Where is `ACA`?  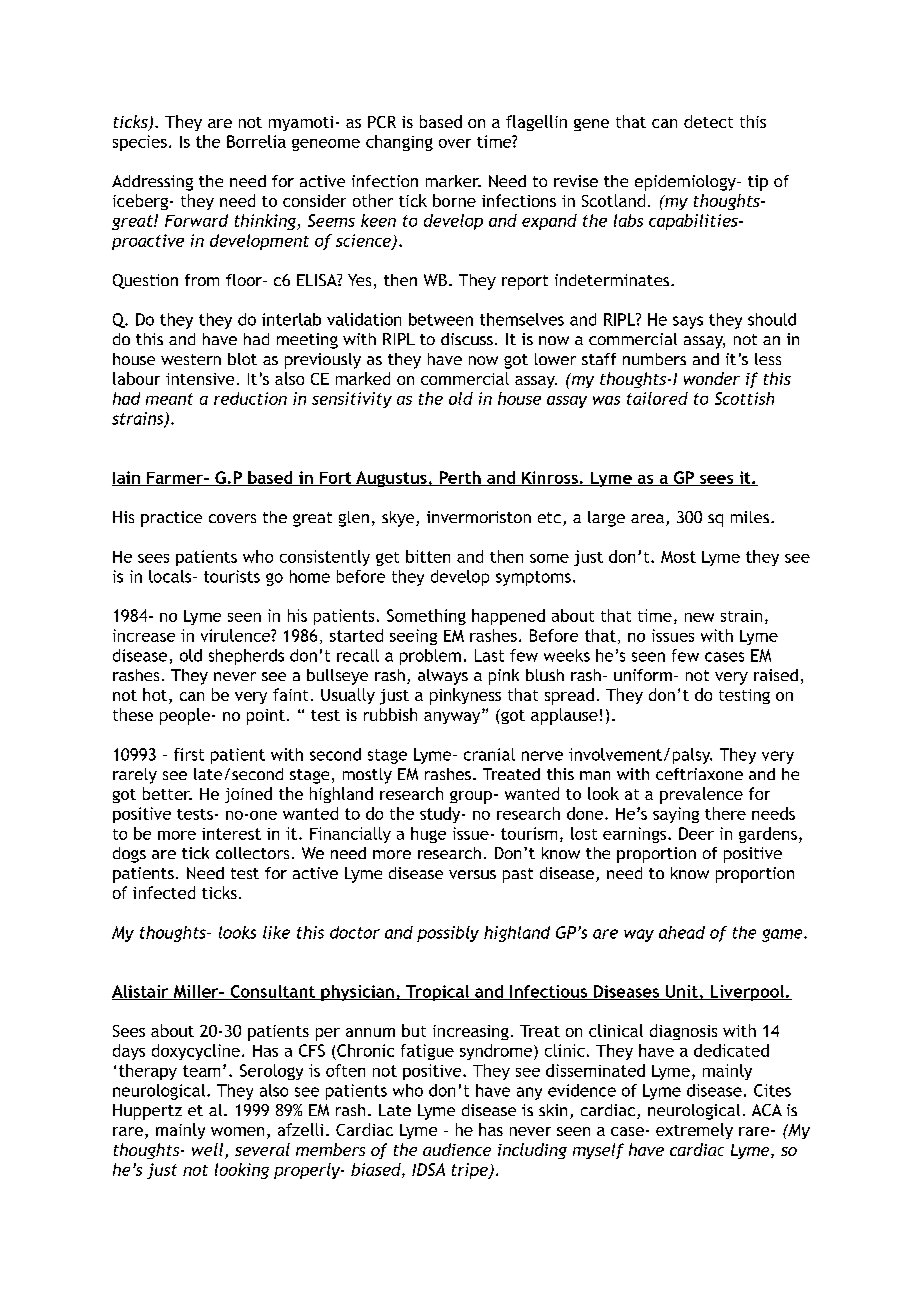 ACA is located at coordinates (767, 1110).
